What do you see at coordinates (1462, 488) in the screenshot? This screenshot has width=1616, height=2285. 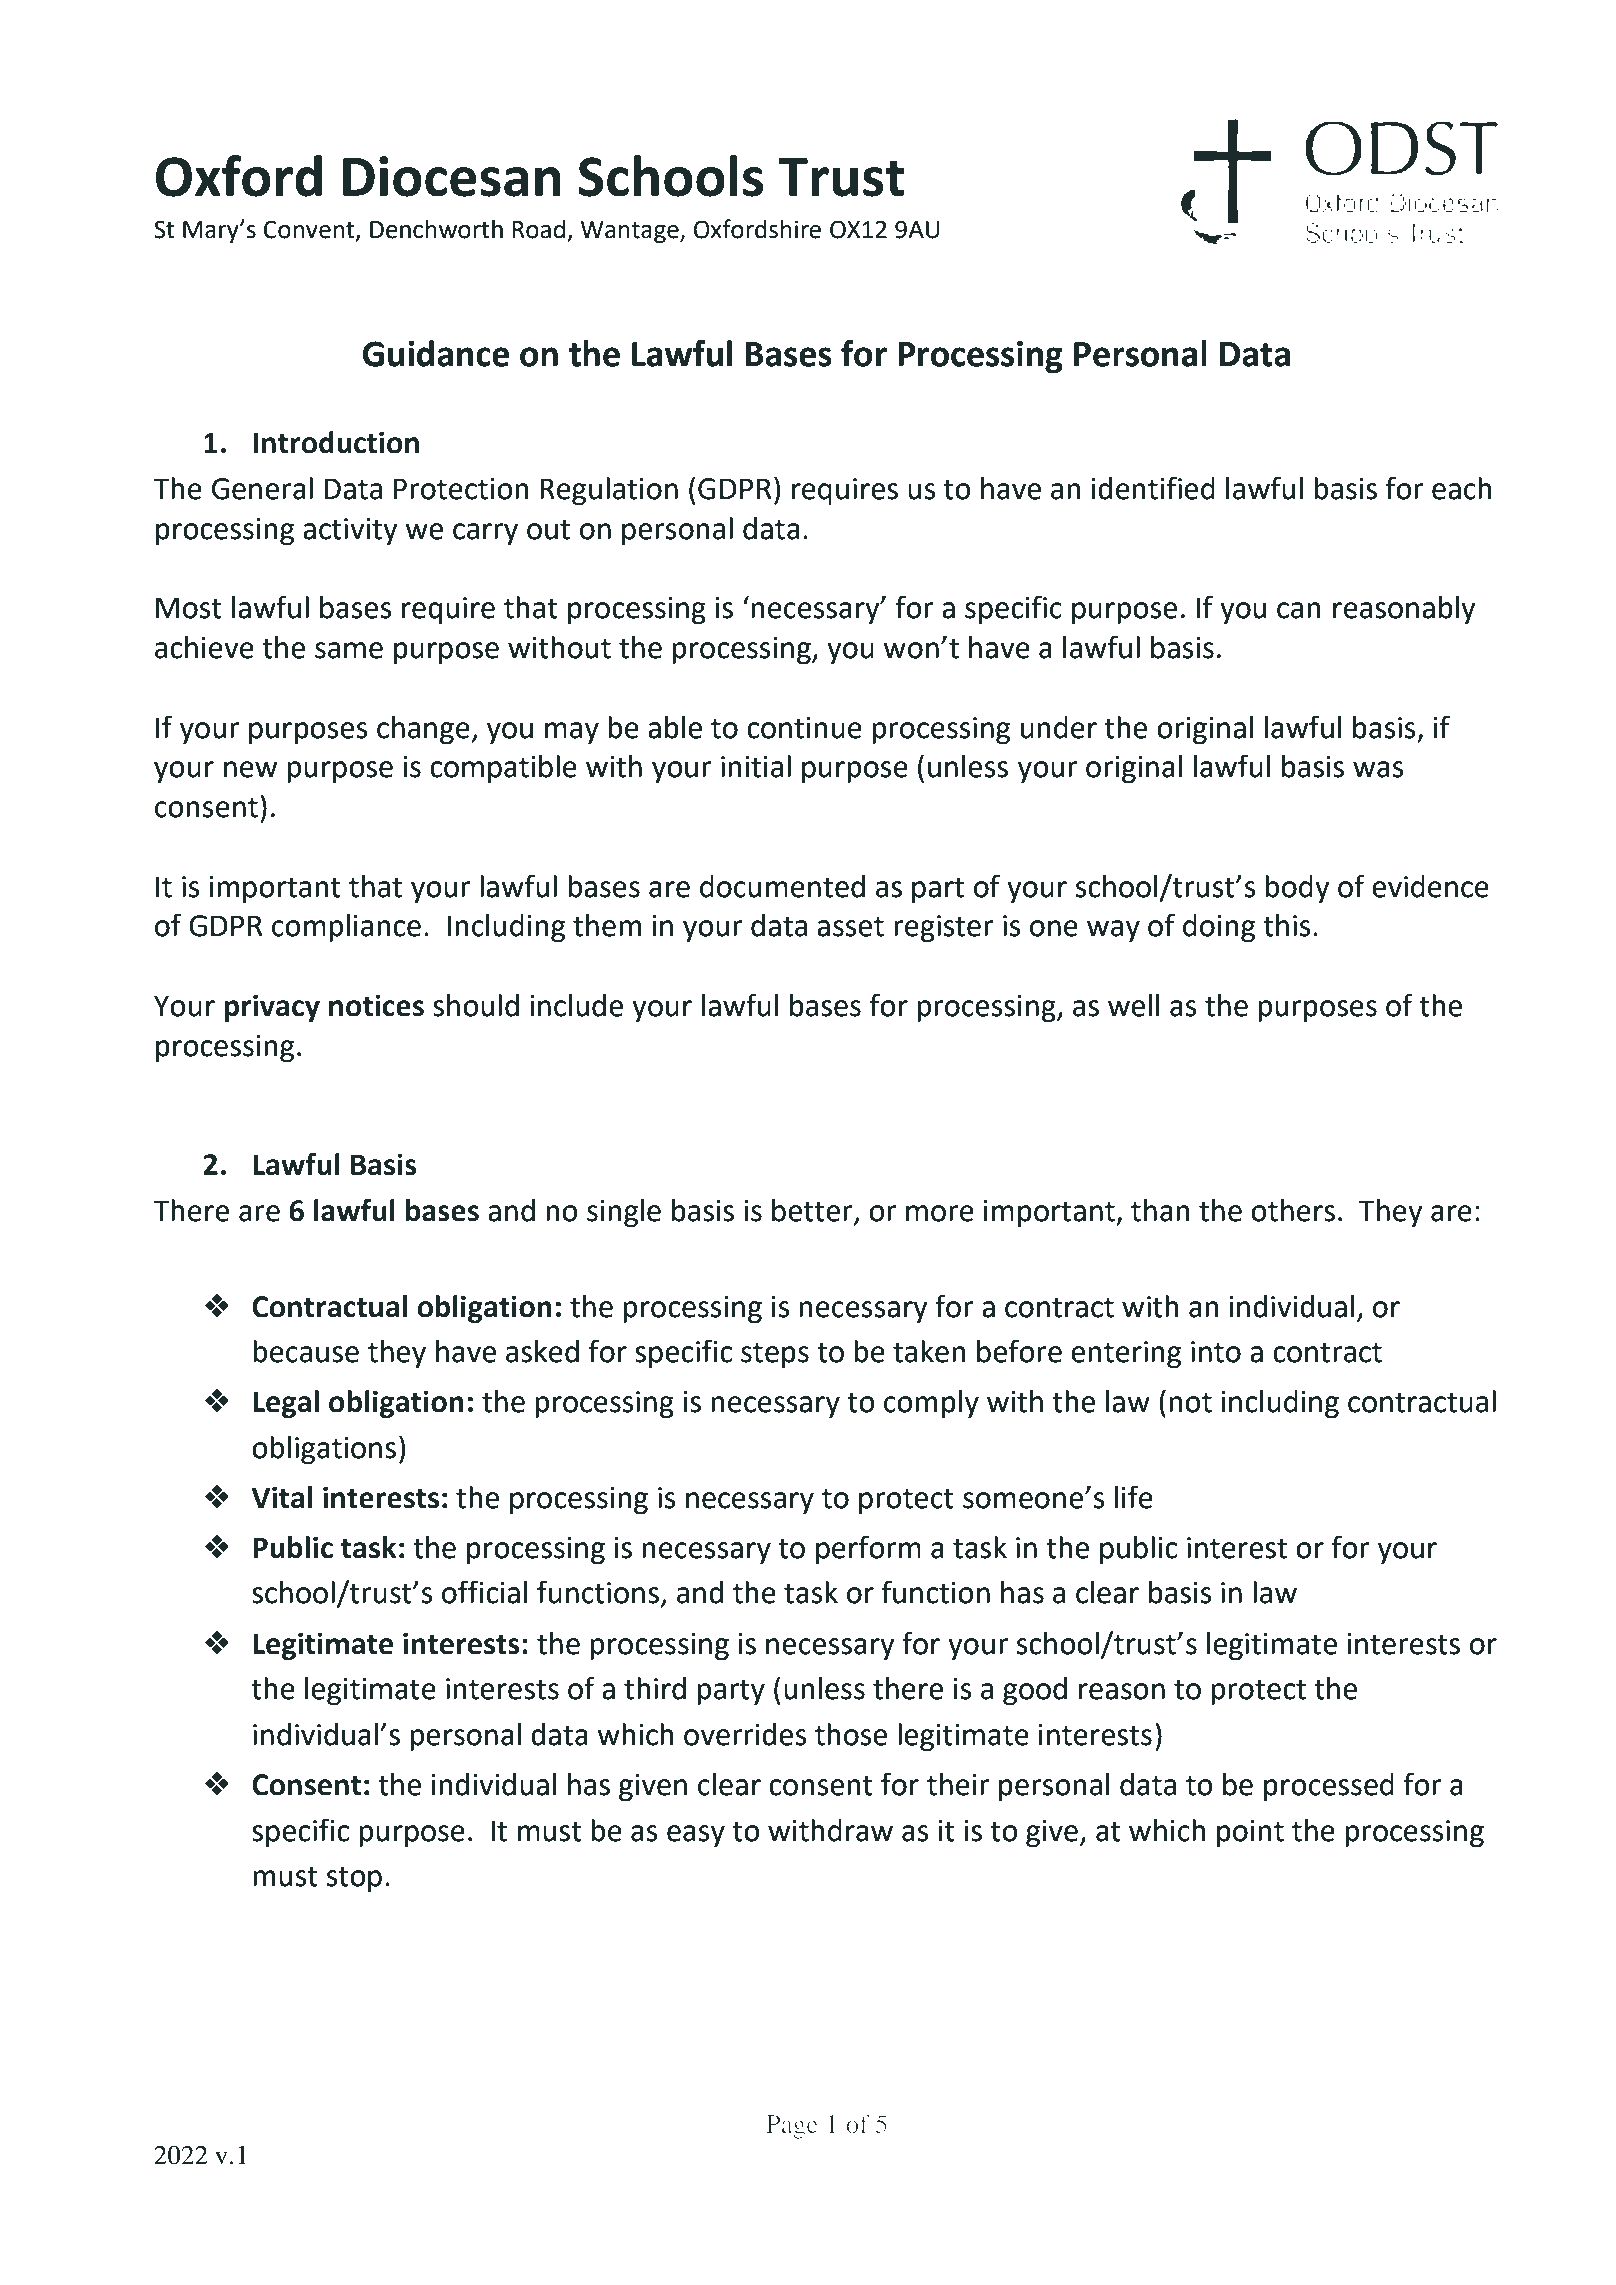 I see `each` at bounding box center [1462, 488].
